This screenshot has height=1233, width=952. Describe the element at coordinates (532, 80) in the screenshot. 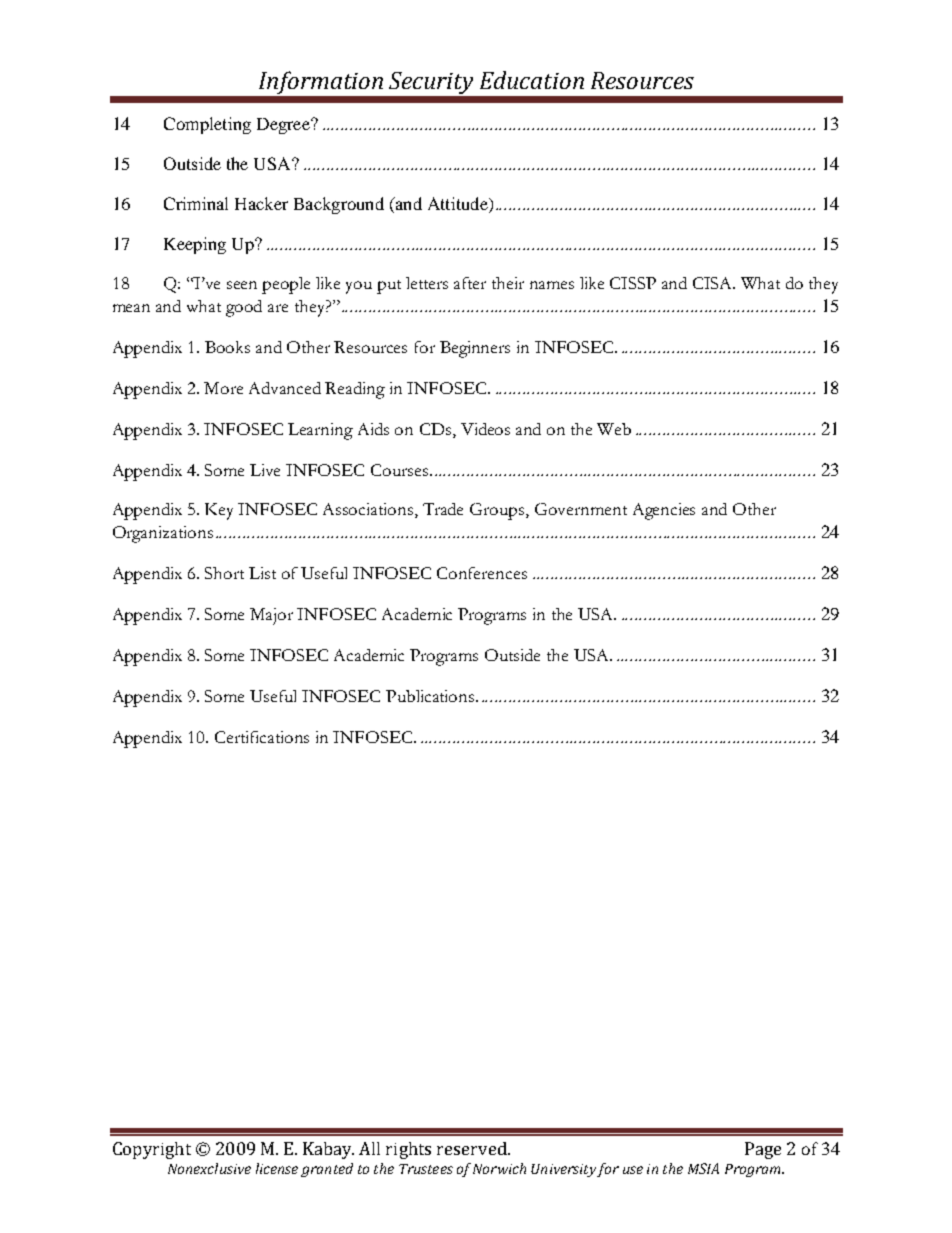

I see `Education` at that location.
